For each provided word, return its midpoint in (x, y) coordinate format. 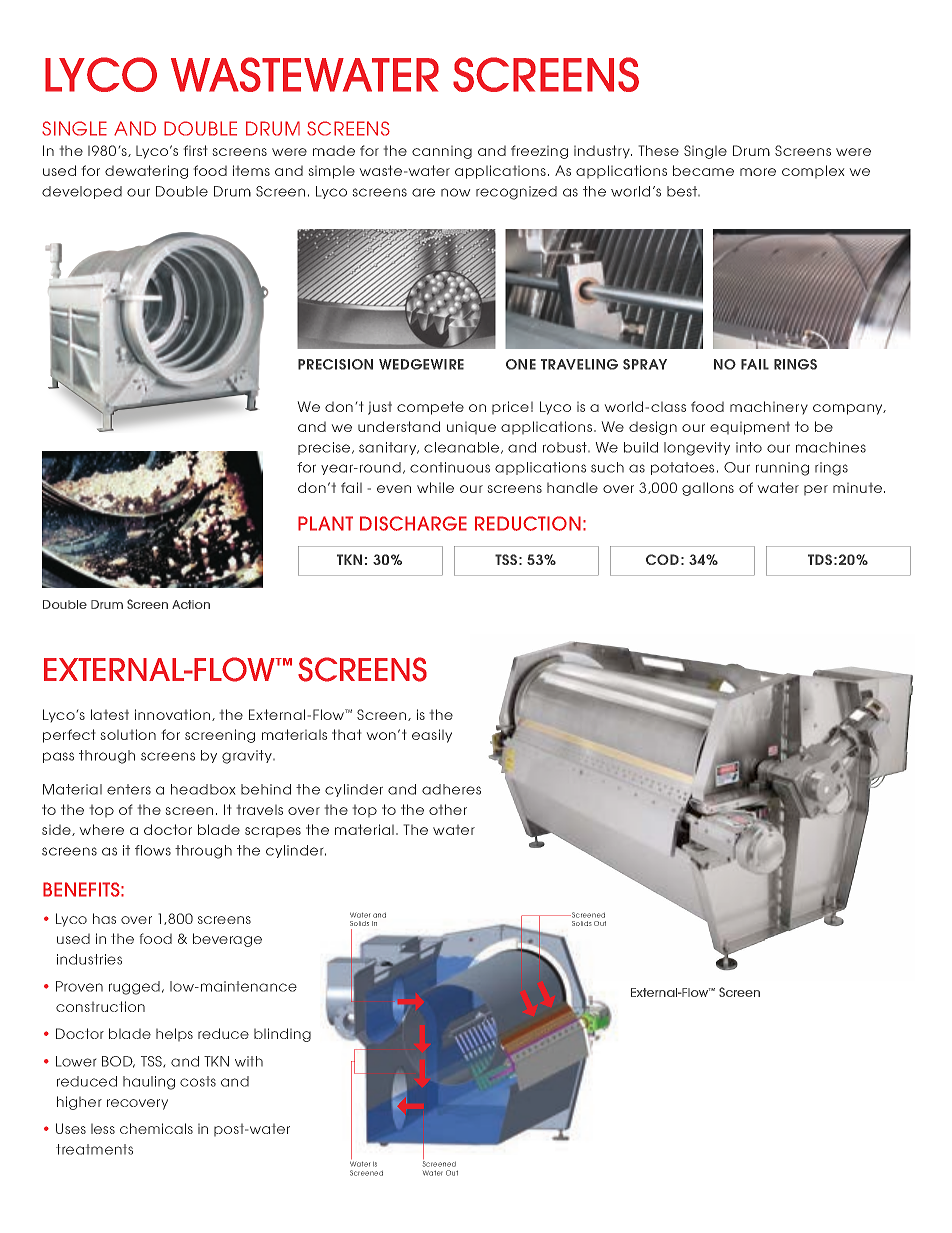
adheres (451, 789)
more (758, 172)
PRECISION (335, 364)
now (455, 192)
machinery (769, 407)
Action (191, 604)
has (104, 918)
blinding (282, 1035)
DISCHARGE (413, 523)
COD (662, 559)
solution (128, 734)
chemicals (156, 1128)
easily (432, 736)
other (448, 809)
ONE (521, 364)
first (195, 150)
